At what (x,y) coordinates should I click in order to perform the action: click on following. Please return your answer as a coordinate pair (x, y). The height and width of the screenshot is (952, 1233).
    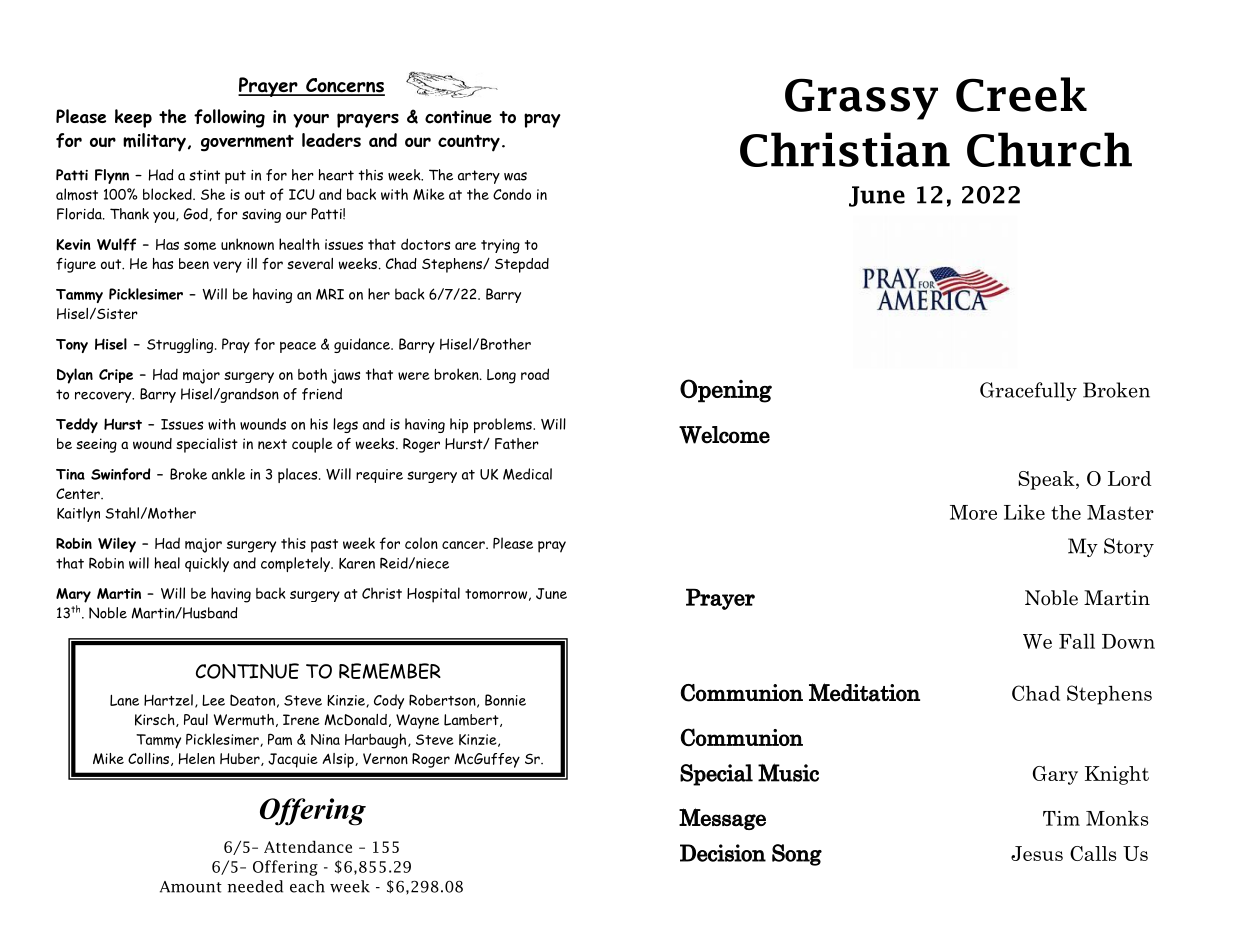
    Looking at the image, I should click on (229, 118).
